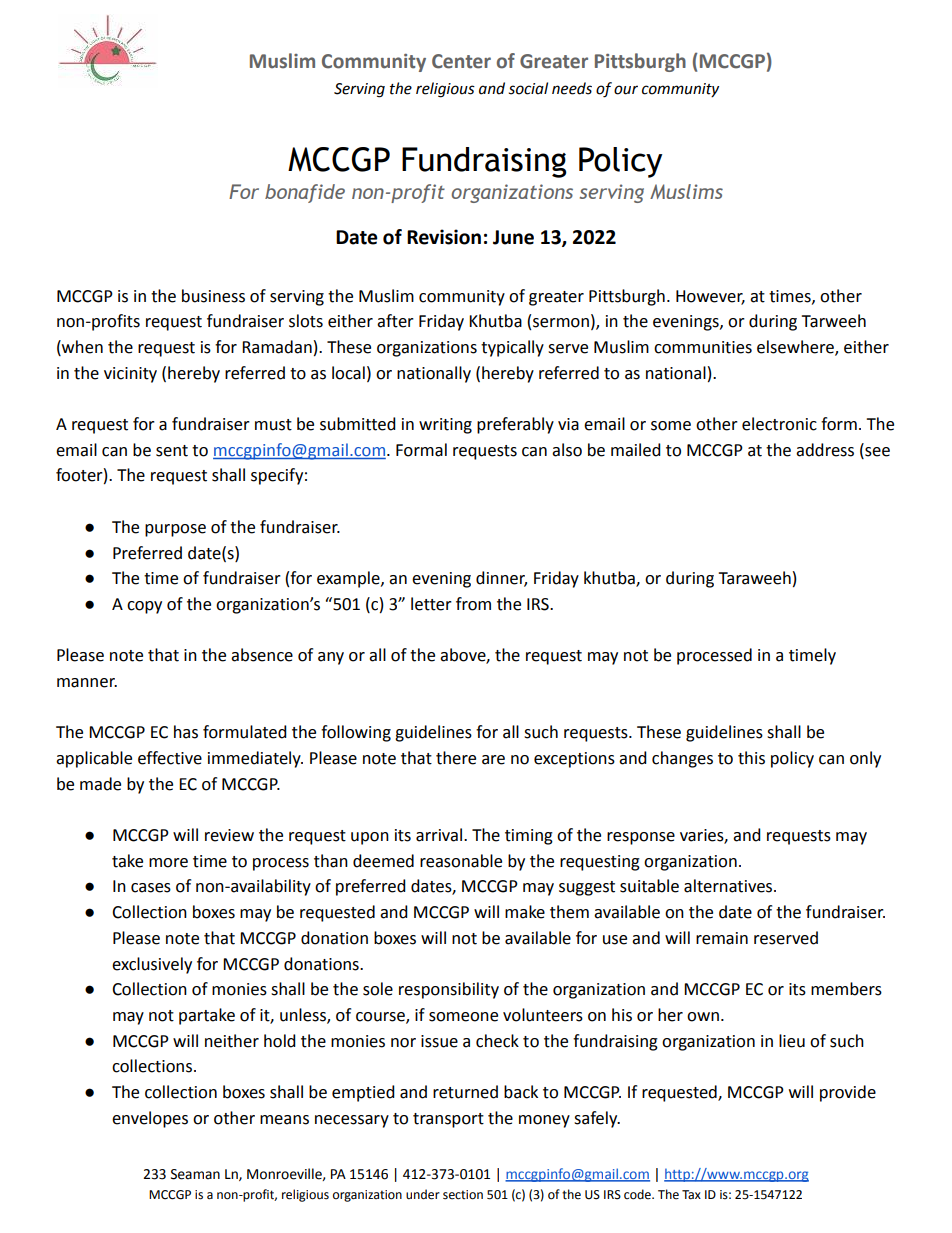 This screenshot has height=1233, width=952. What do you see at coordinates (195, 1174) in the screenshot?
I see `Seaman` at bounding box center [195, 1174].
